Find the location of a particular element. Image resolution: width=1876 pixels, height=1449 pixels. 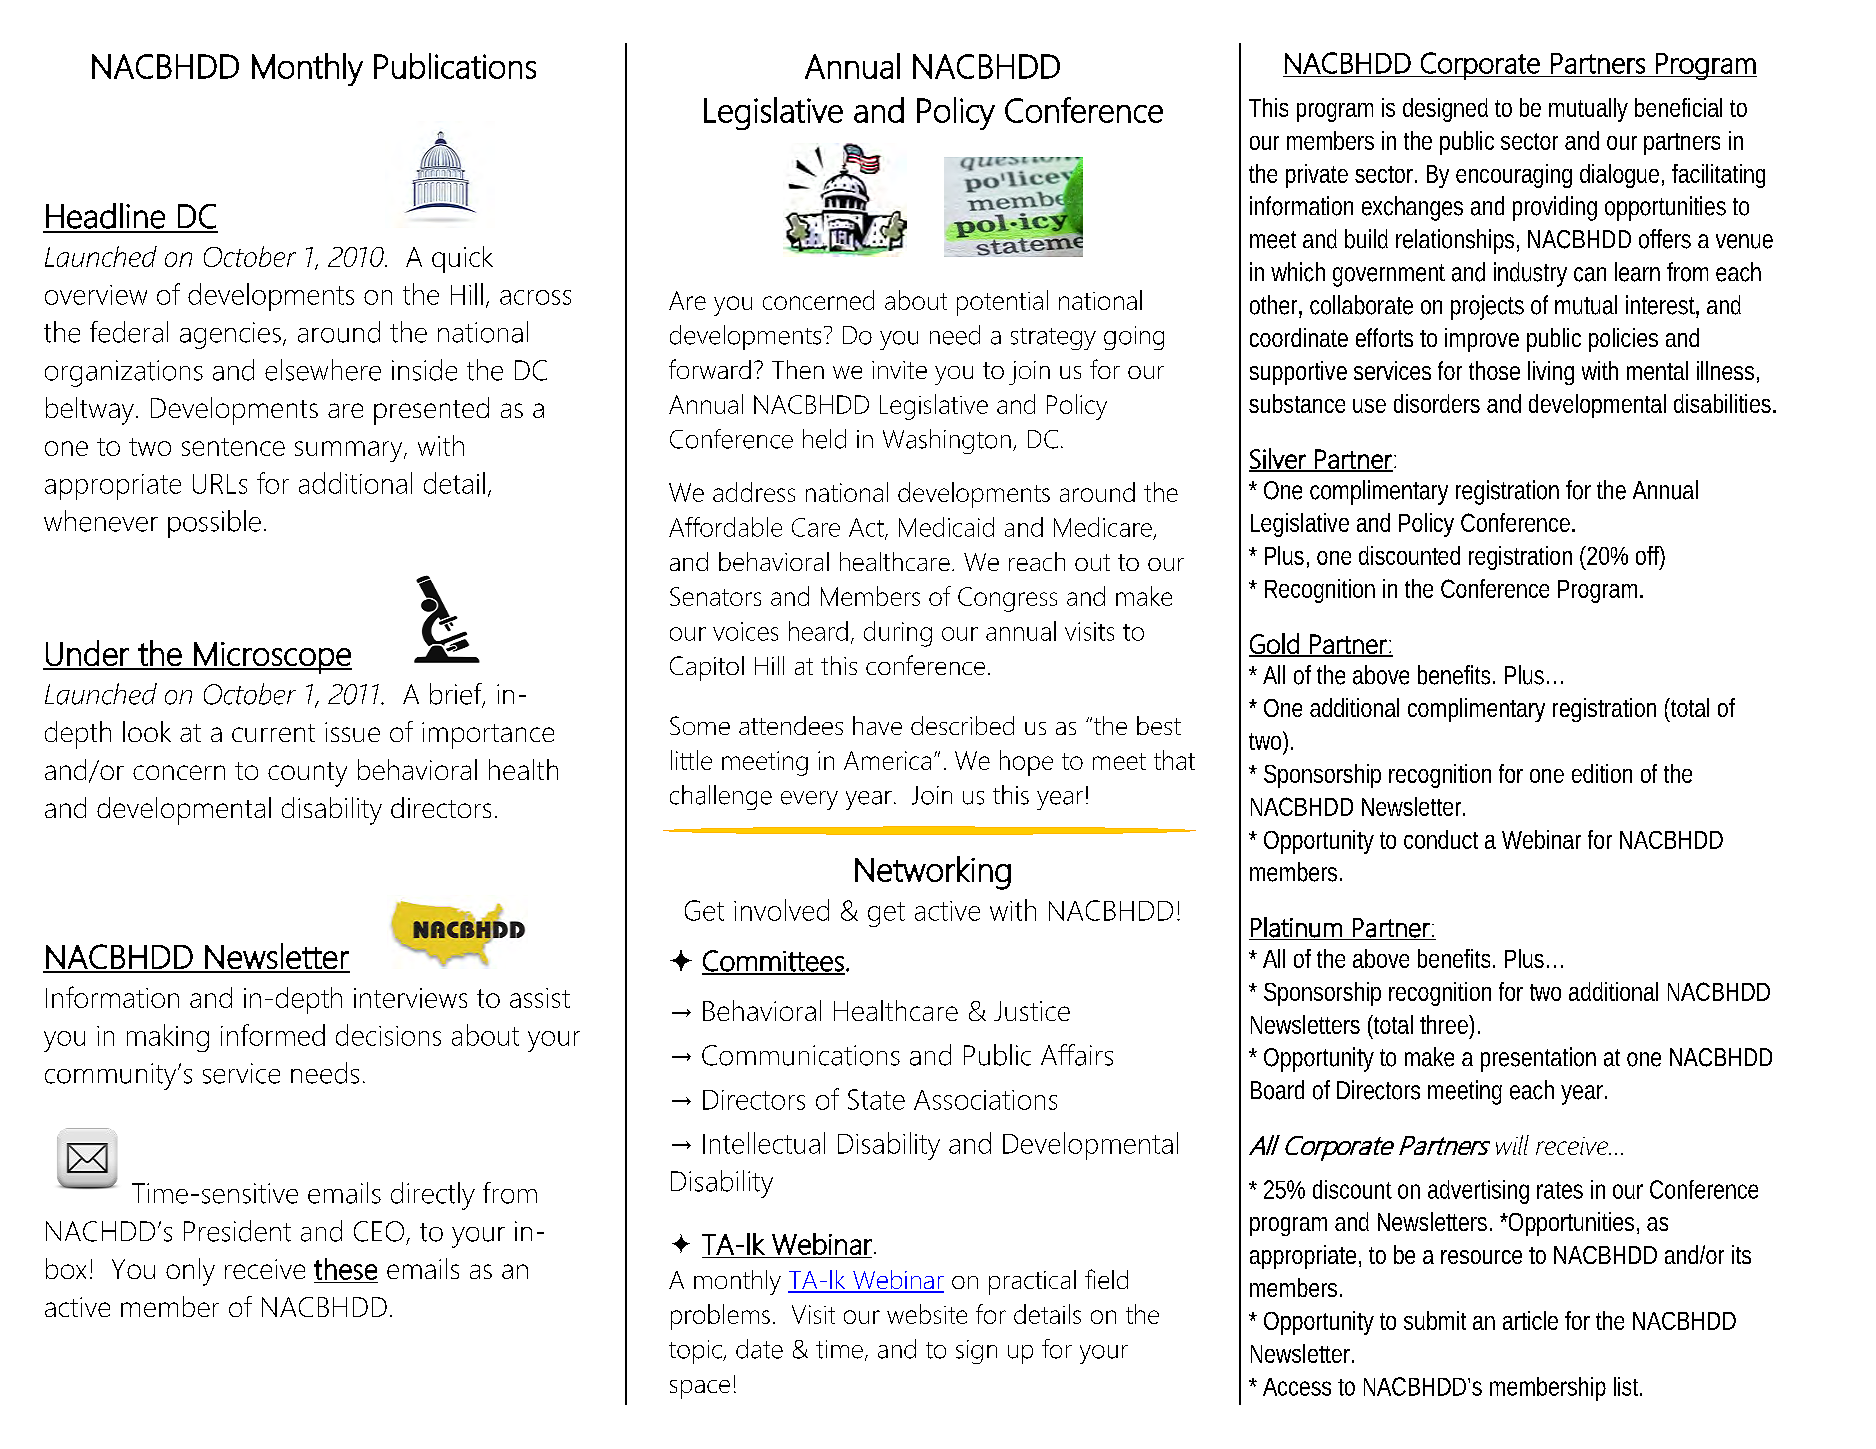

America is located at coordinates (887, 760).
